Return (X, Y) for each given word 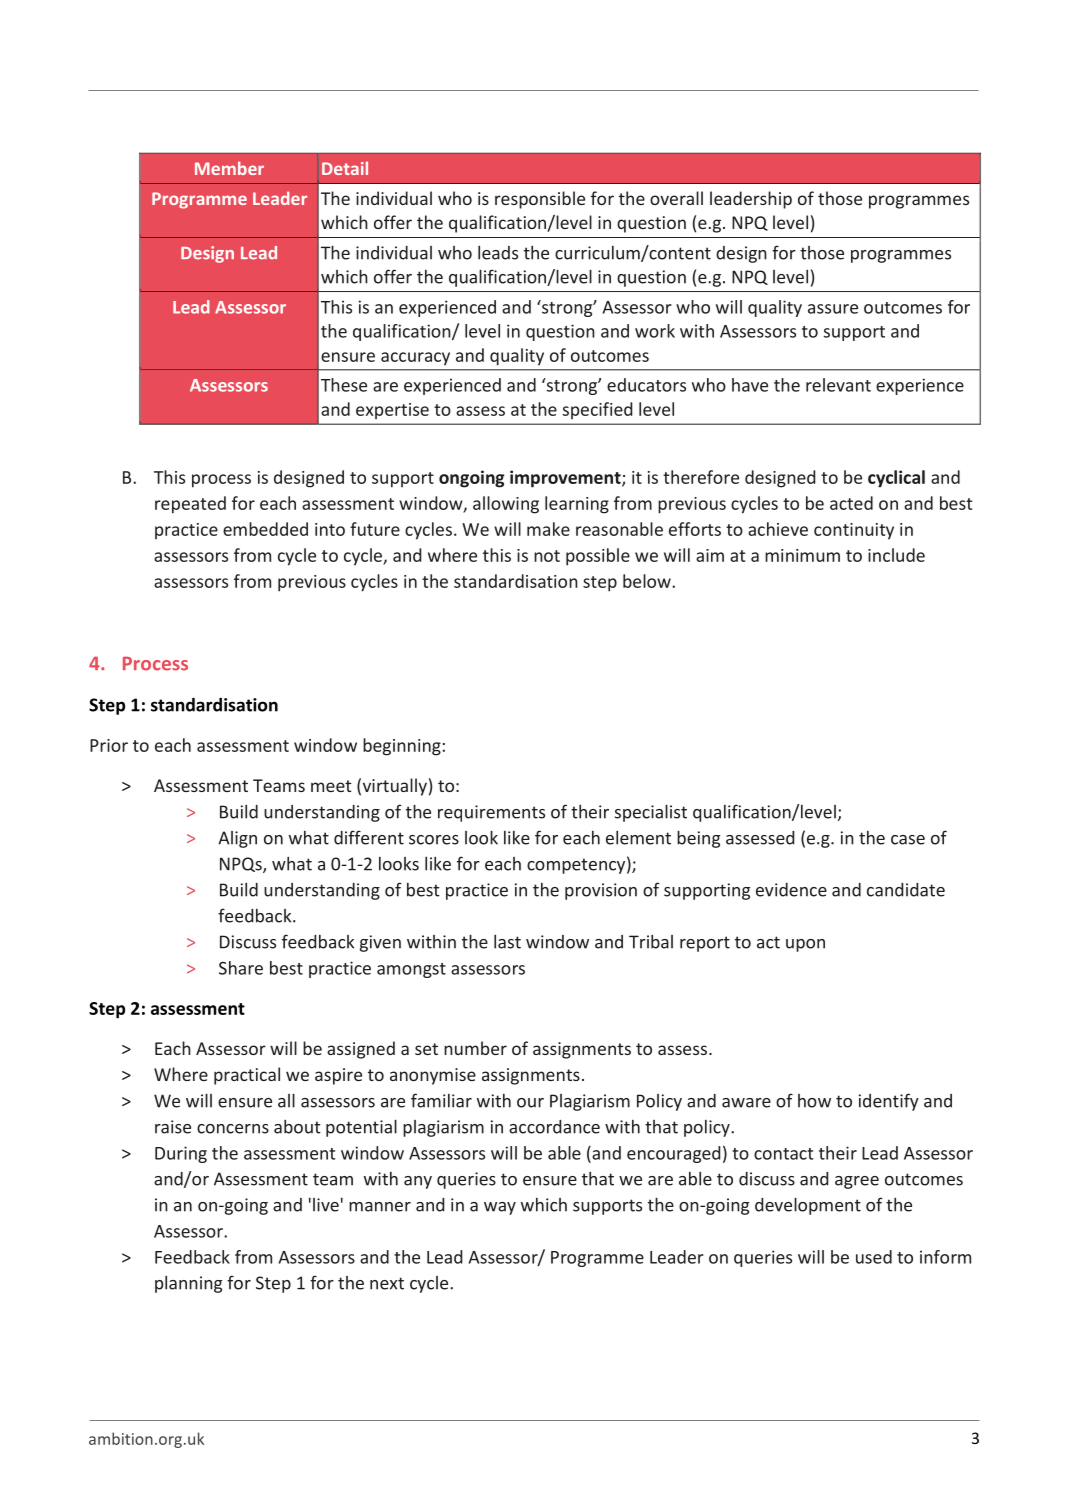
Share (241, 968)
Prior (109, 745)
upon (805, 945)
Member (229, 168)
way (500, 1208)
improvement (566, 479)
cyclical (896, 479)
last (507, 942)
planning (188, 1284)
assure (833, 309)
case (908, 840)
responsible (540, 200)
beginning (402, 747)
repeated (190, 505)
